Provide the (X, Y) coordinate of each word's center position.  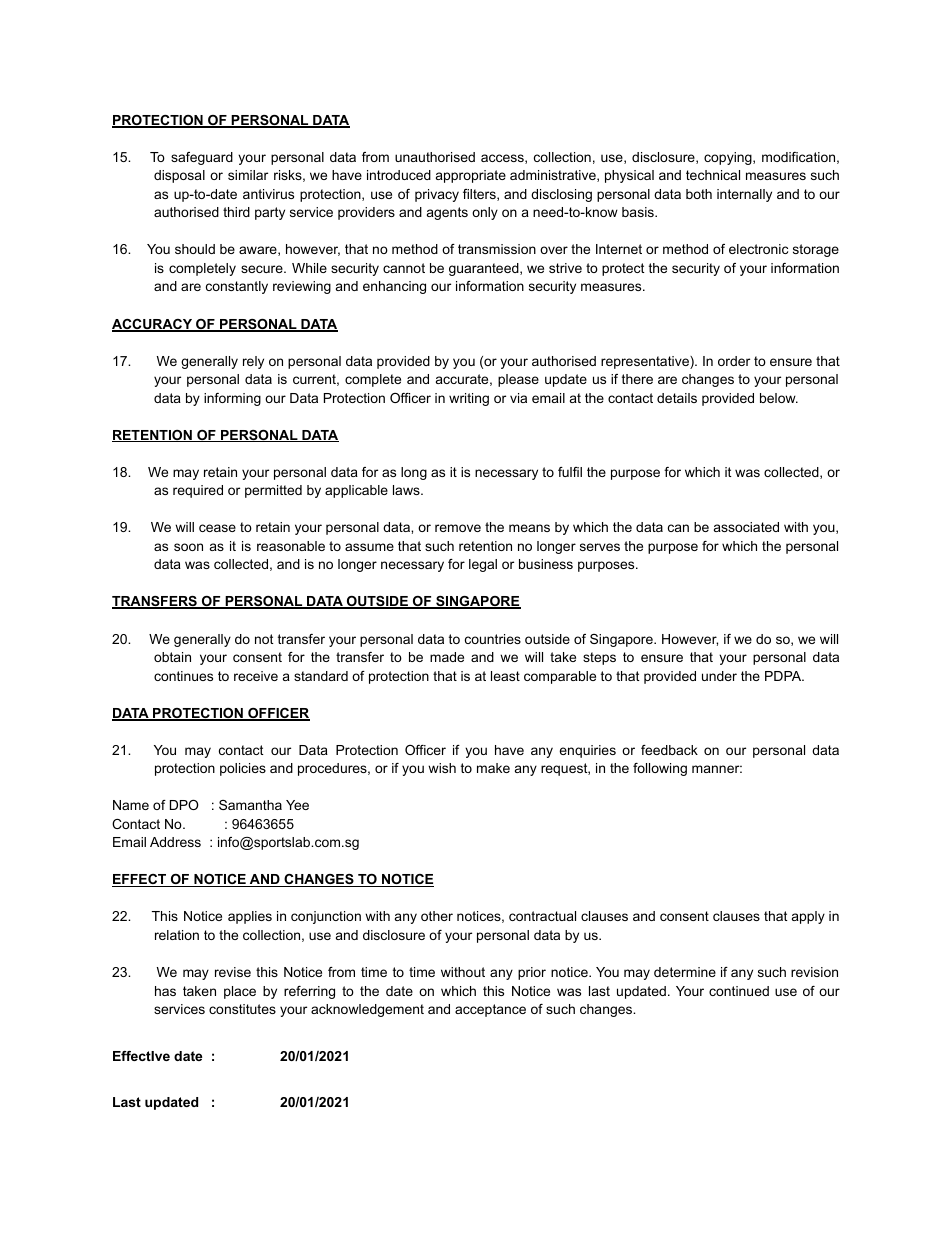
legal (483, 565)
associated (746, 527)
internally (744, 195)
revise (233, 972)
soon (188, 547)
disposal (179, 176)
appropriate (471, 176)
